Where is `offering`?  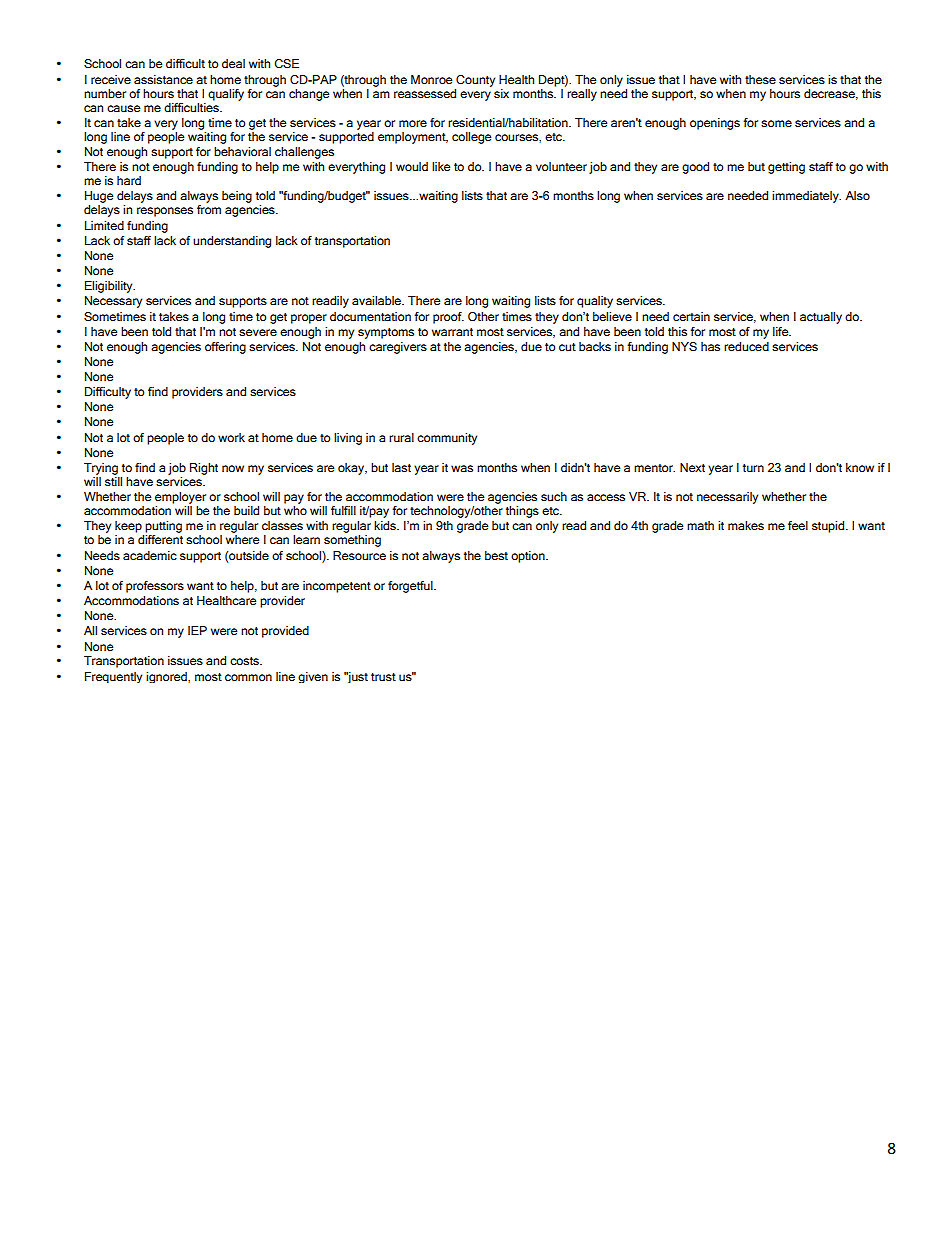 offering is located at coordinates (225, 348).
